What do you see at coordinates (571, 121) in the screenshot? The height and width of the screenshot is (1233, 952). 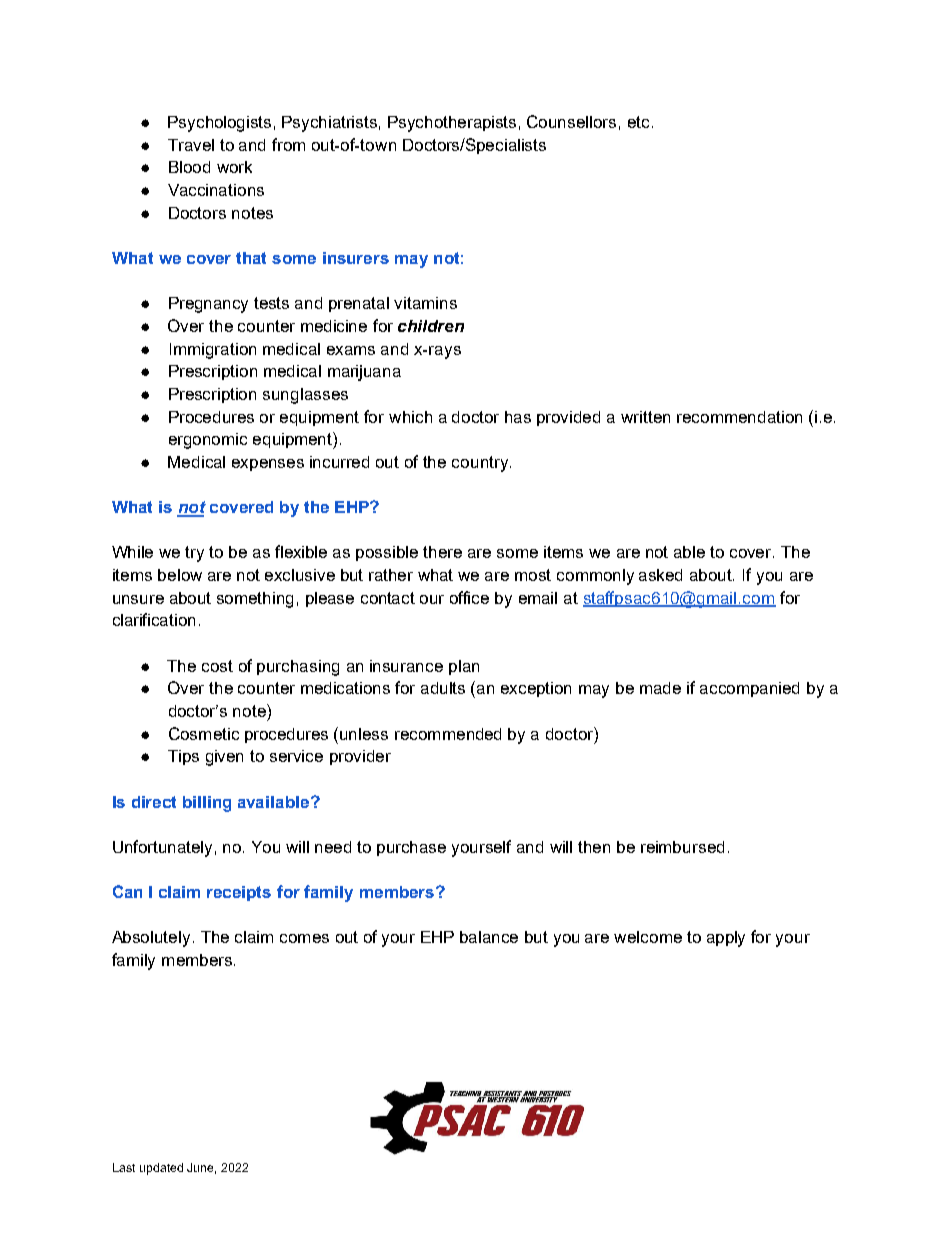 I see `Counsellors` at bounding box center [571, 121].
